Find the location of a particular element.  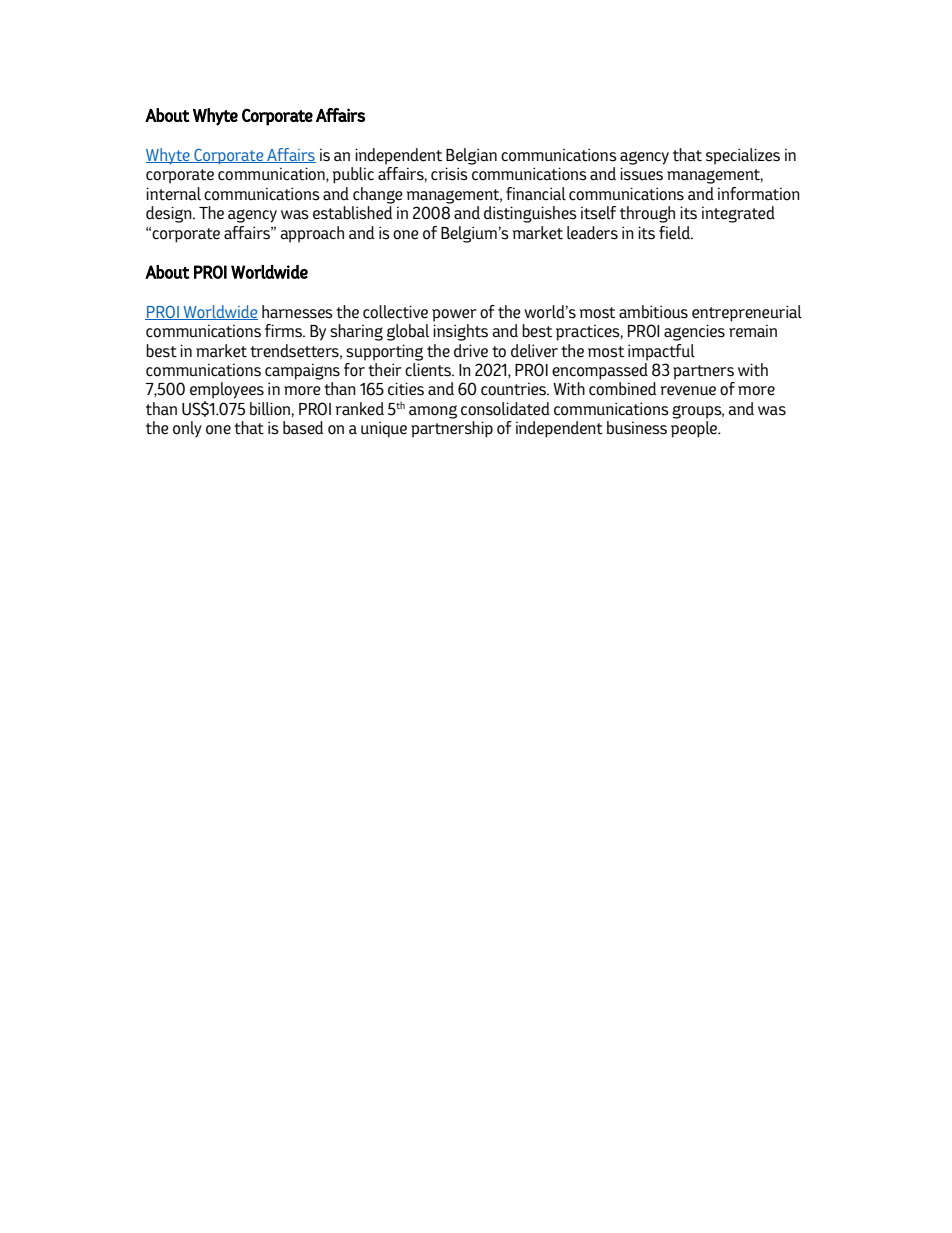

issues is located at coordinates (641, 174).
